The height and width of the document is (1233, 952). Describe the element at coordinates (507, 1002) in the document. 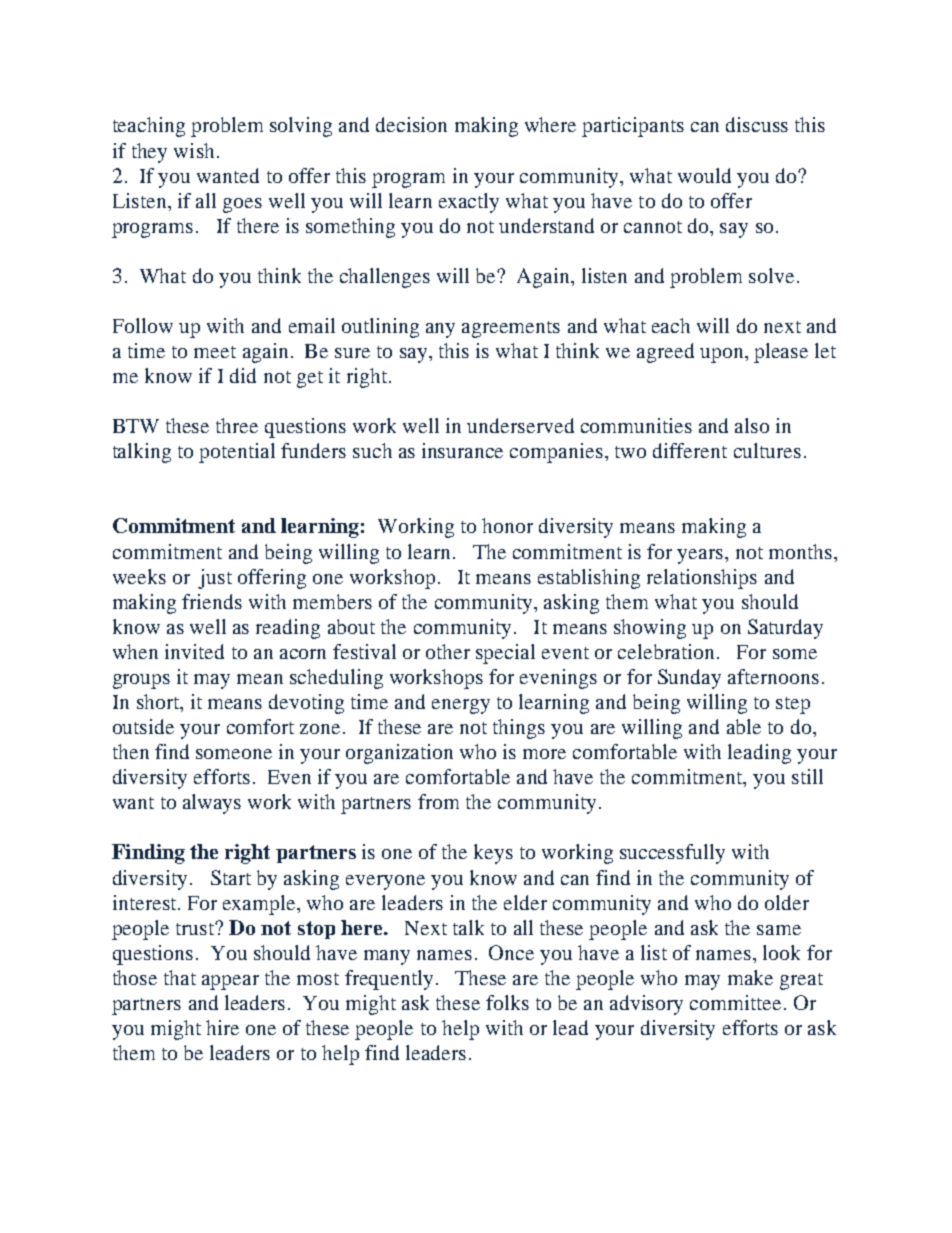

I see `folks` at that location.
